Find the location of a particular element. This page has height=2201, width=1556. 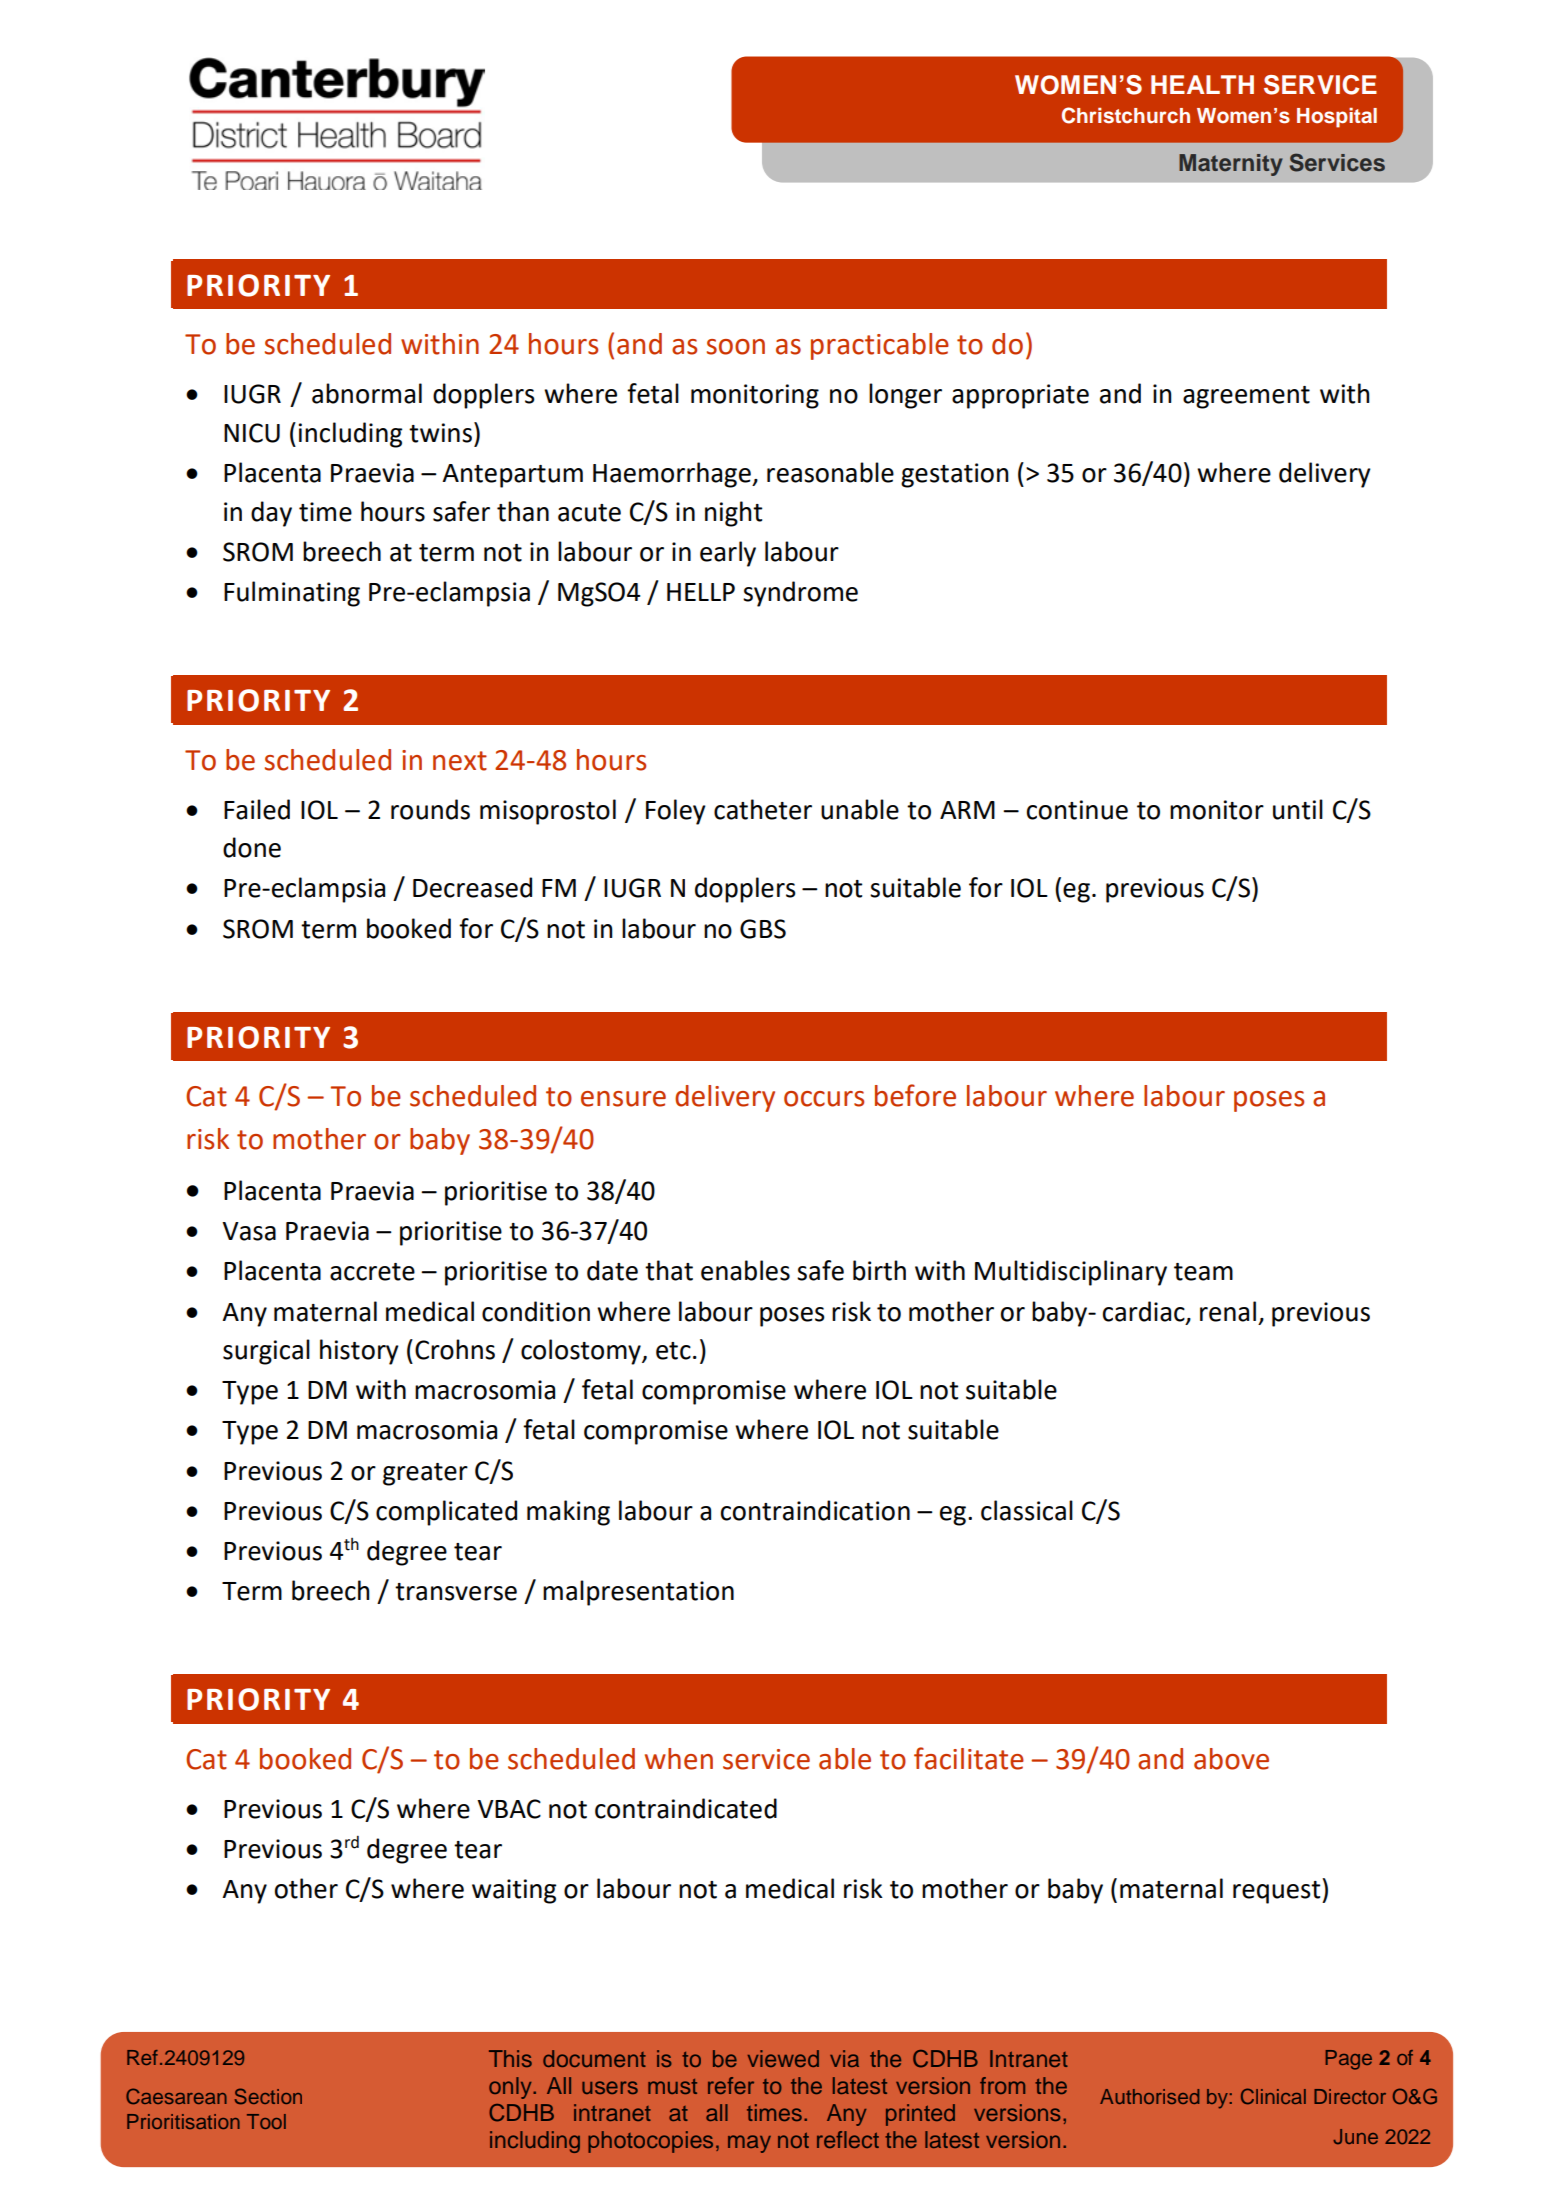

Maternity is located at coordinates (1231, 165).
